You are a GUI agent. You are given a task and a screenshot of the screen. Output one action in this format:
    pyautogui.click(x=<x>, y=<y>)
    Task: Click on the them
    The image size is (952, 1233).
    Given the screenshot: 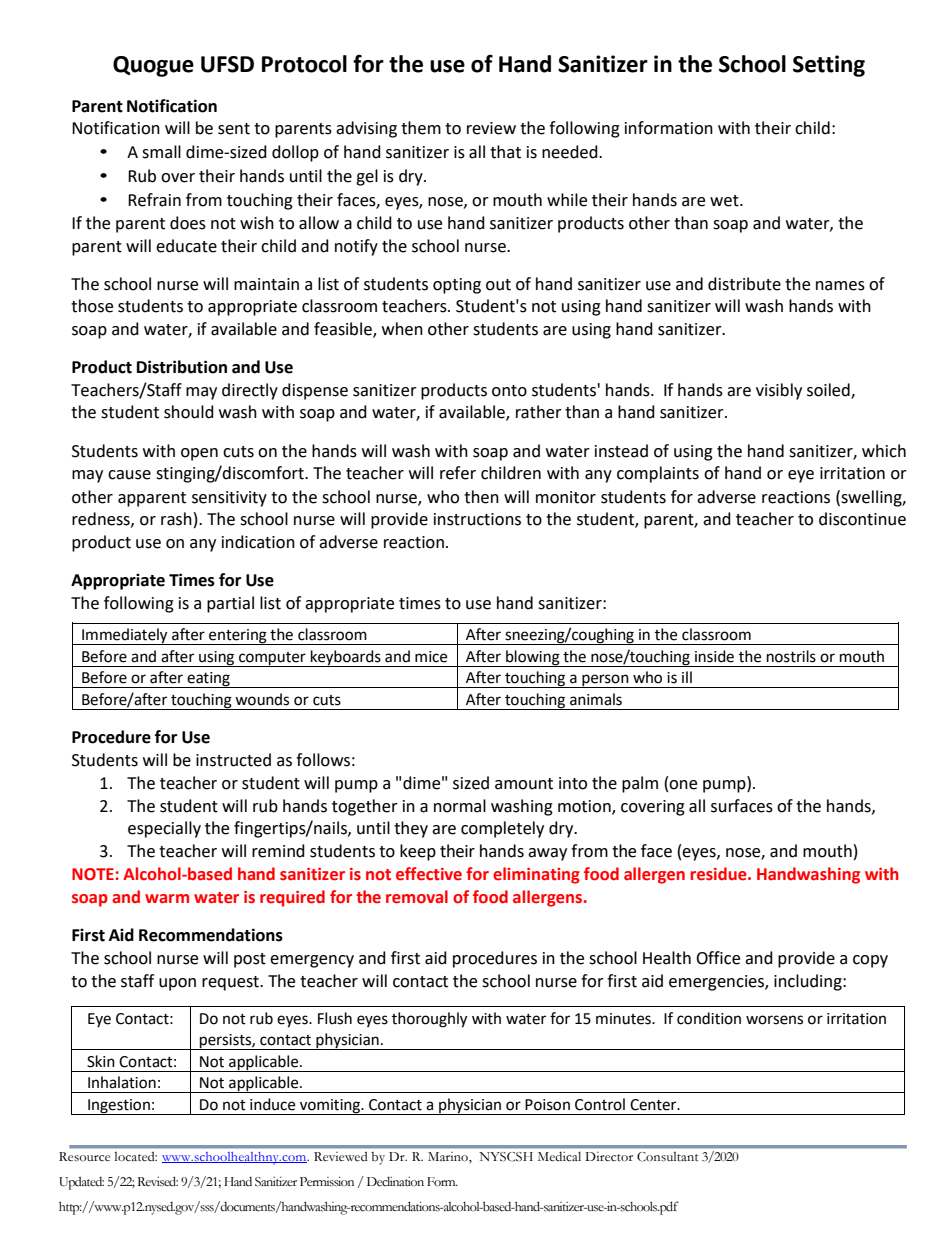 What is the action you would take?
    pyautogui.click(x=421, y=128)
